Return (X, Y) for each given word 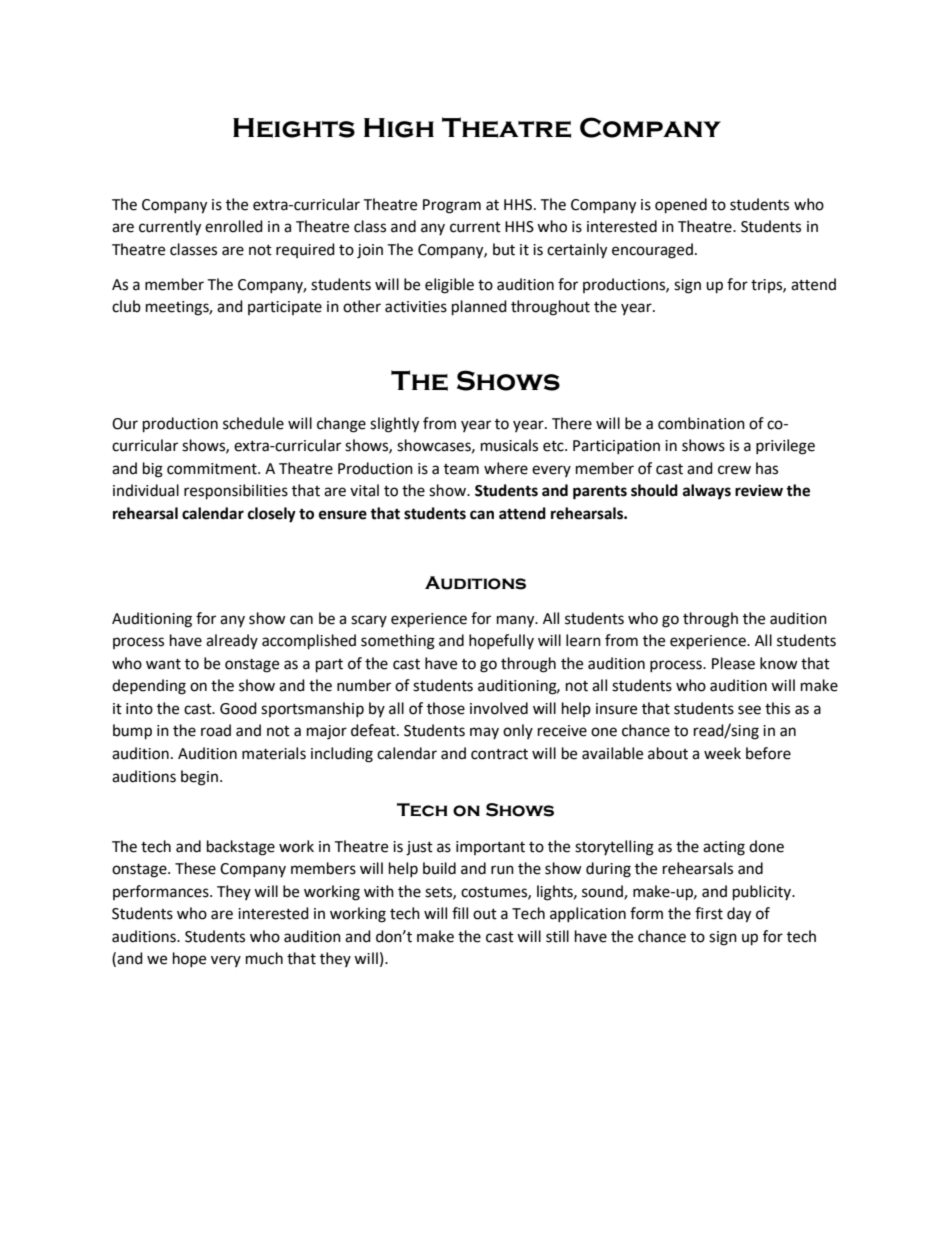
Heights (294, 128)
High (399, 128)
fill (460, 913)
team (461, 469)
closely (272, 515)
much (264, 958)
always (707, 492)
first (709, 913)
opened (681, 206)
